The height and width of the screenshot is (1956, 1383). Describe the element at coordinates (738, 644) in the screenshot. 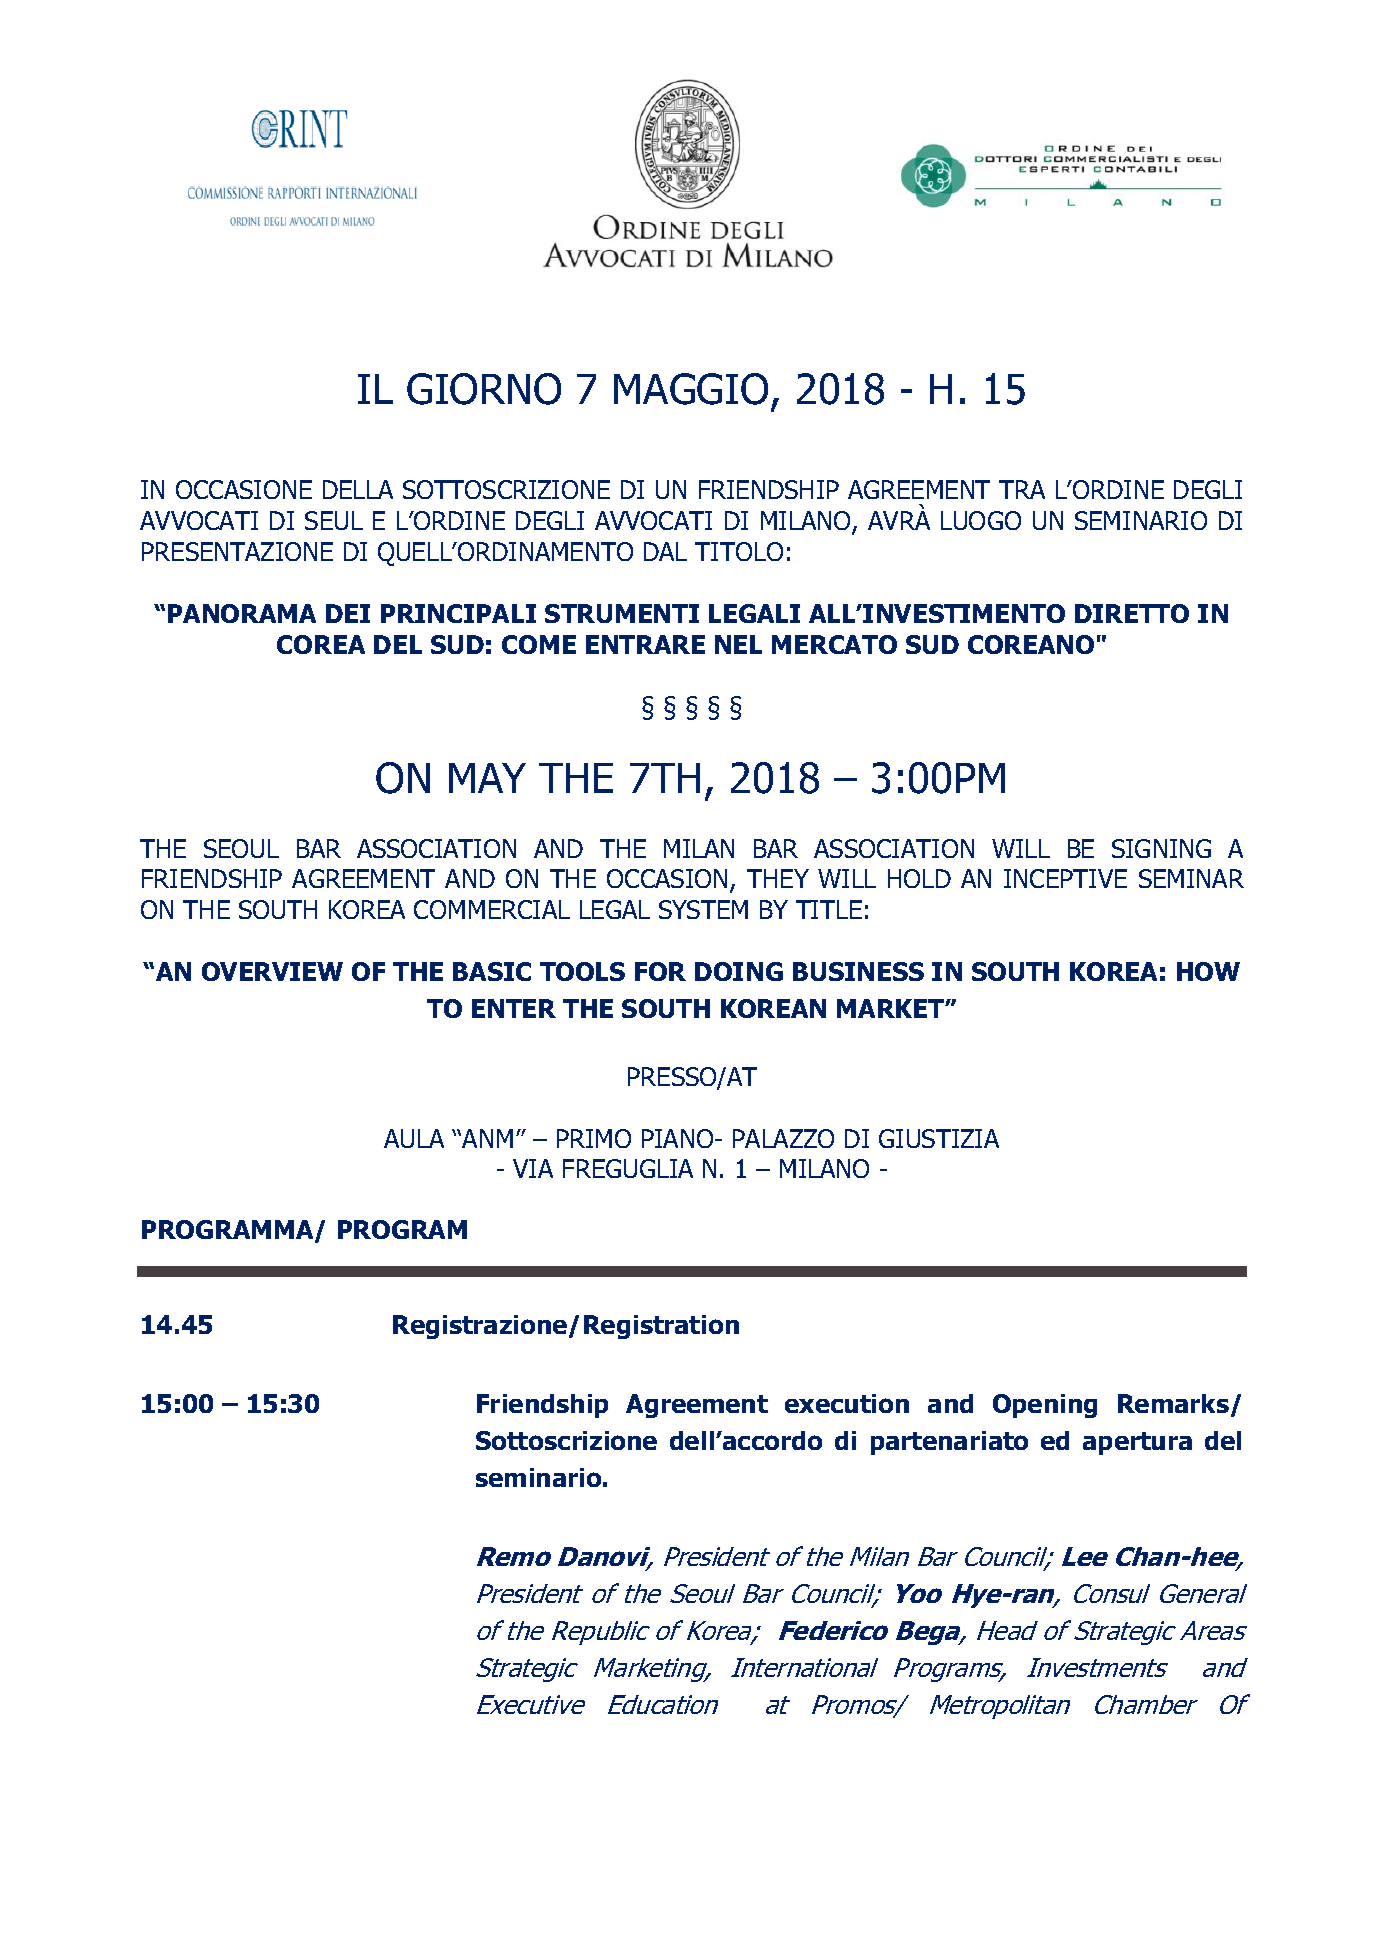

I see `NEL` at that location.
